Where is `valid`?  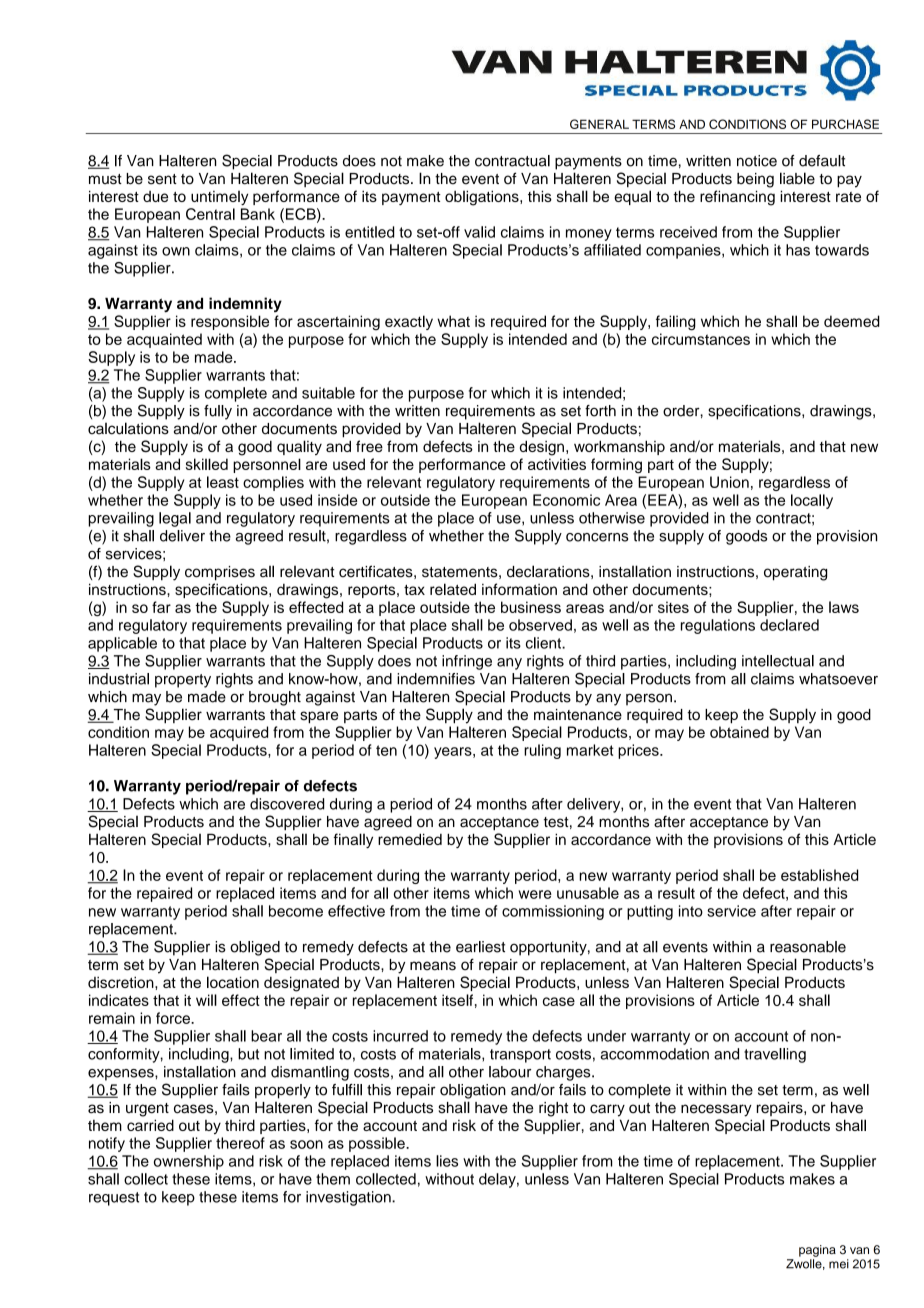 valid is located at coordinates (479, 232).
